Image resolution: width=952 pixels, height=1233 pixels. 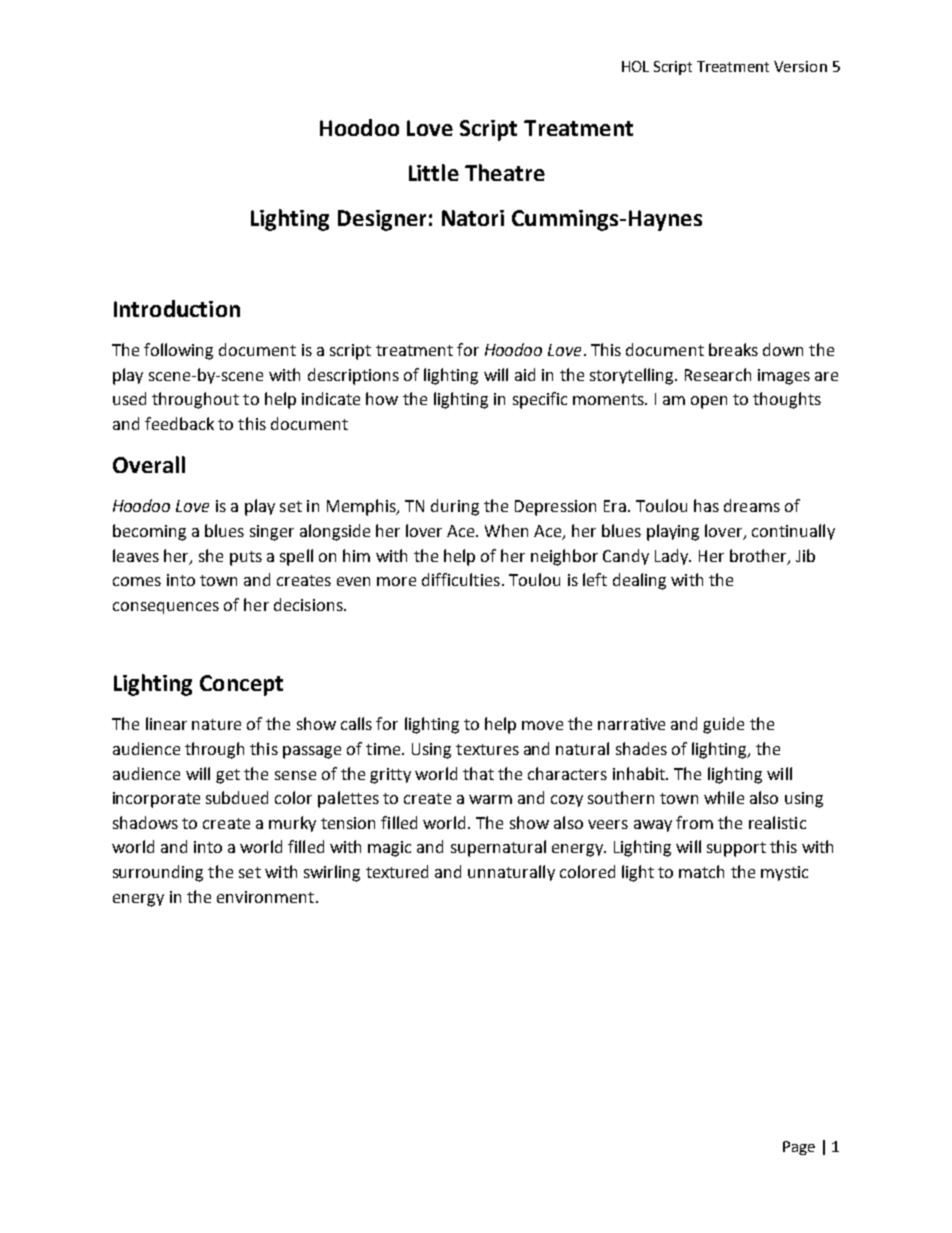 I want to click on environment, so click(x=265, y=897).
